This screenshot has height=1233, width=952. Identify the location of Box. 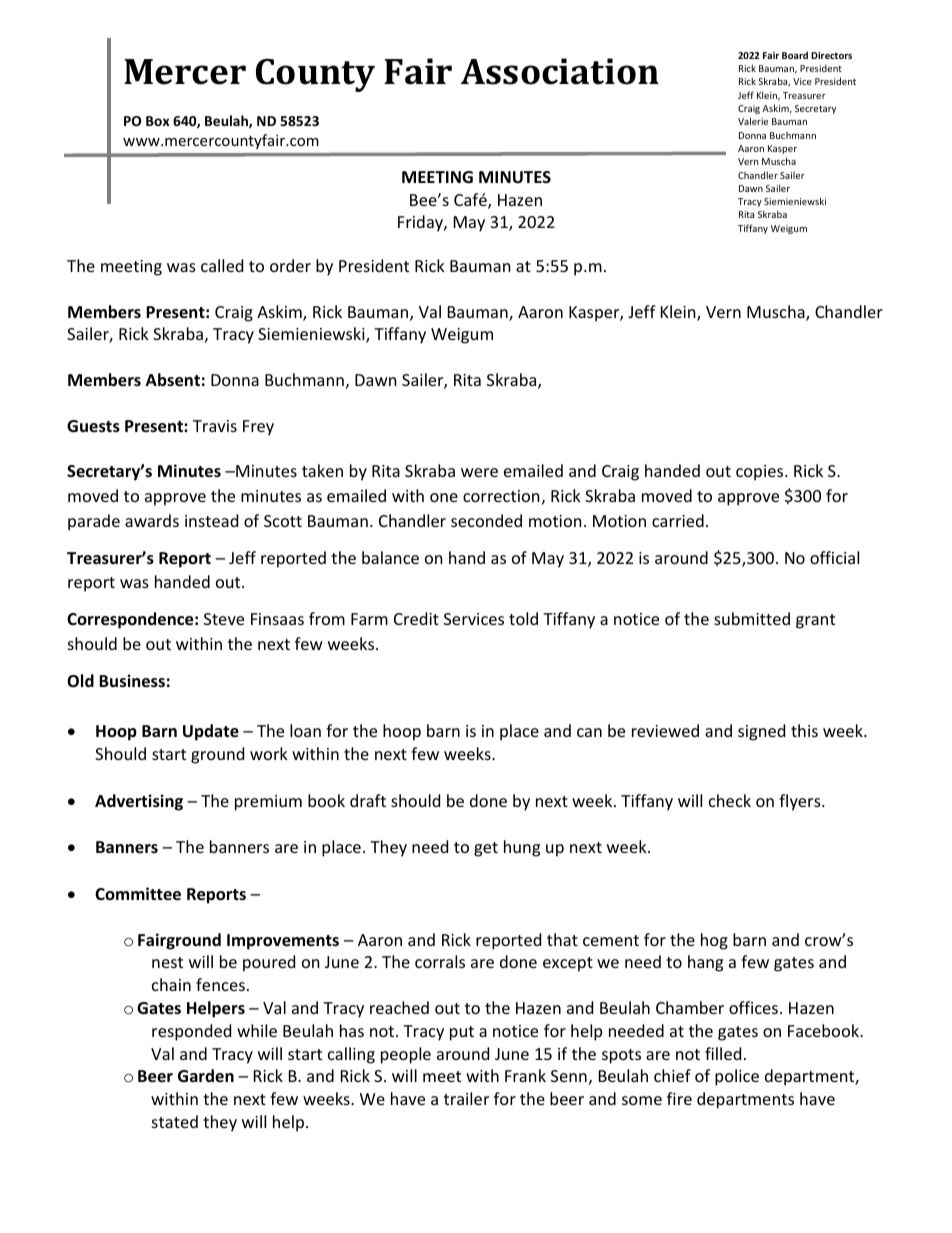
(158, 121).
